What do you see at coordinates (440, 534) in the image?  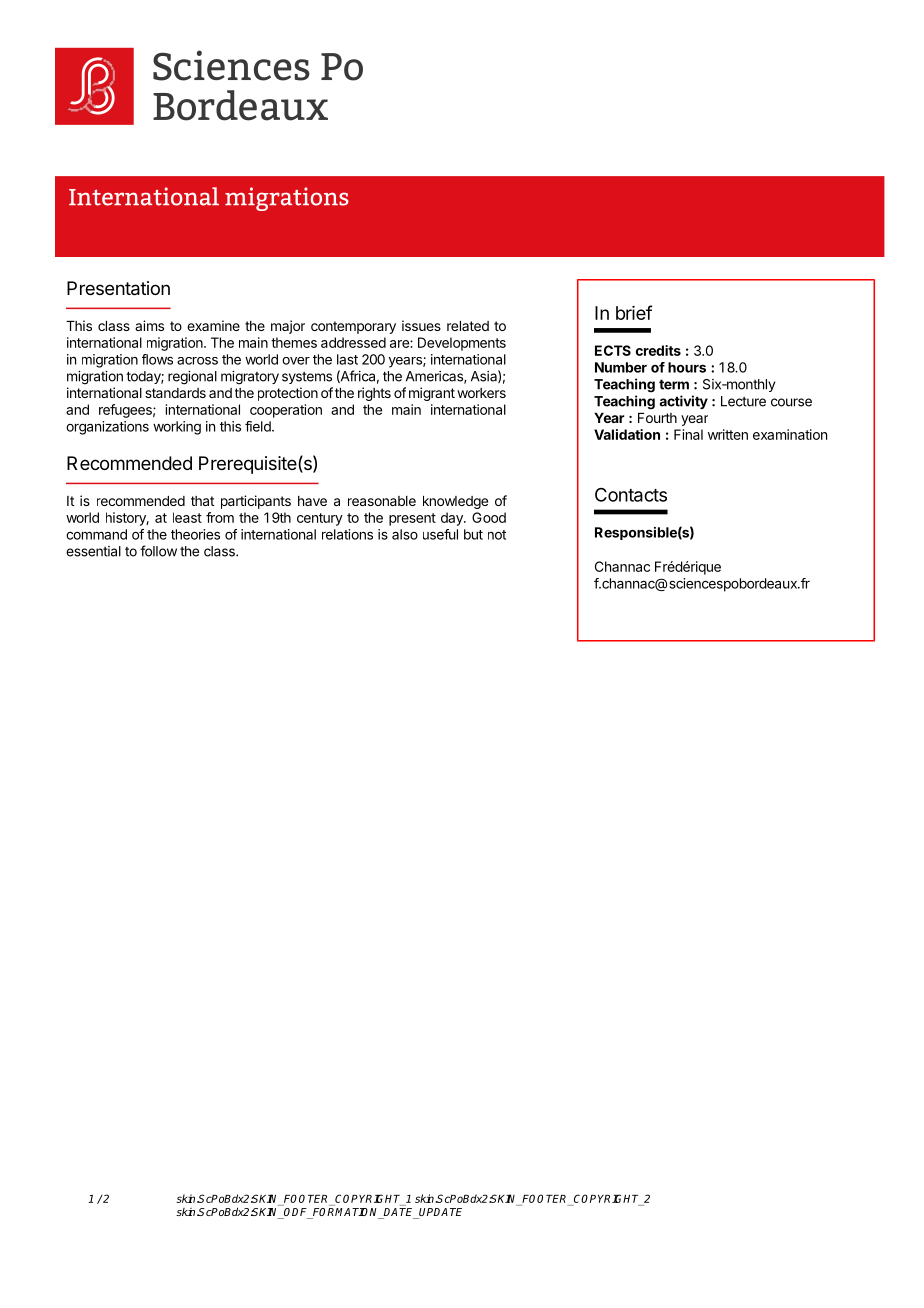 I see `useful` at bounding box center [440, 534].
